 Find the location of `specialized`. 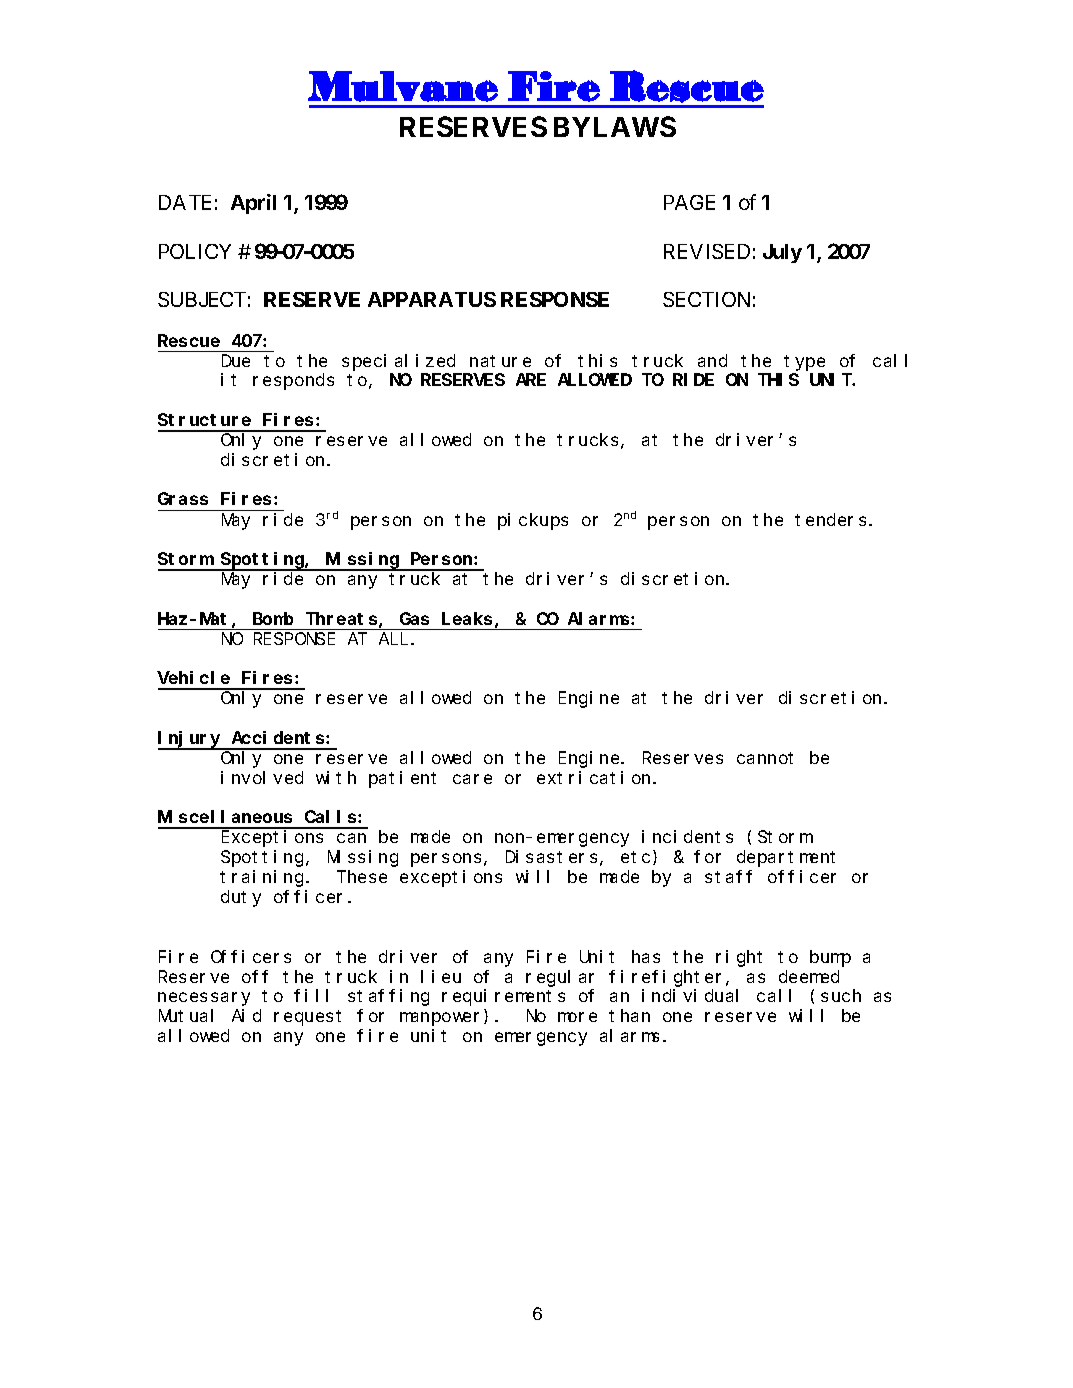

specialized is located at coordinates (398, 362).
